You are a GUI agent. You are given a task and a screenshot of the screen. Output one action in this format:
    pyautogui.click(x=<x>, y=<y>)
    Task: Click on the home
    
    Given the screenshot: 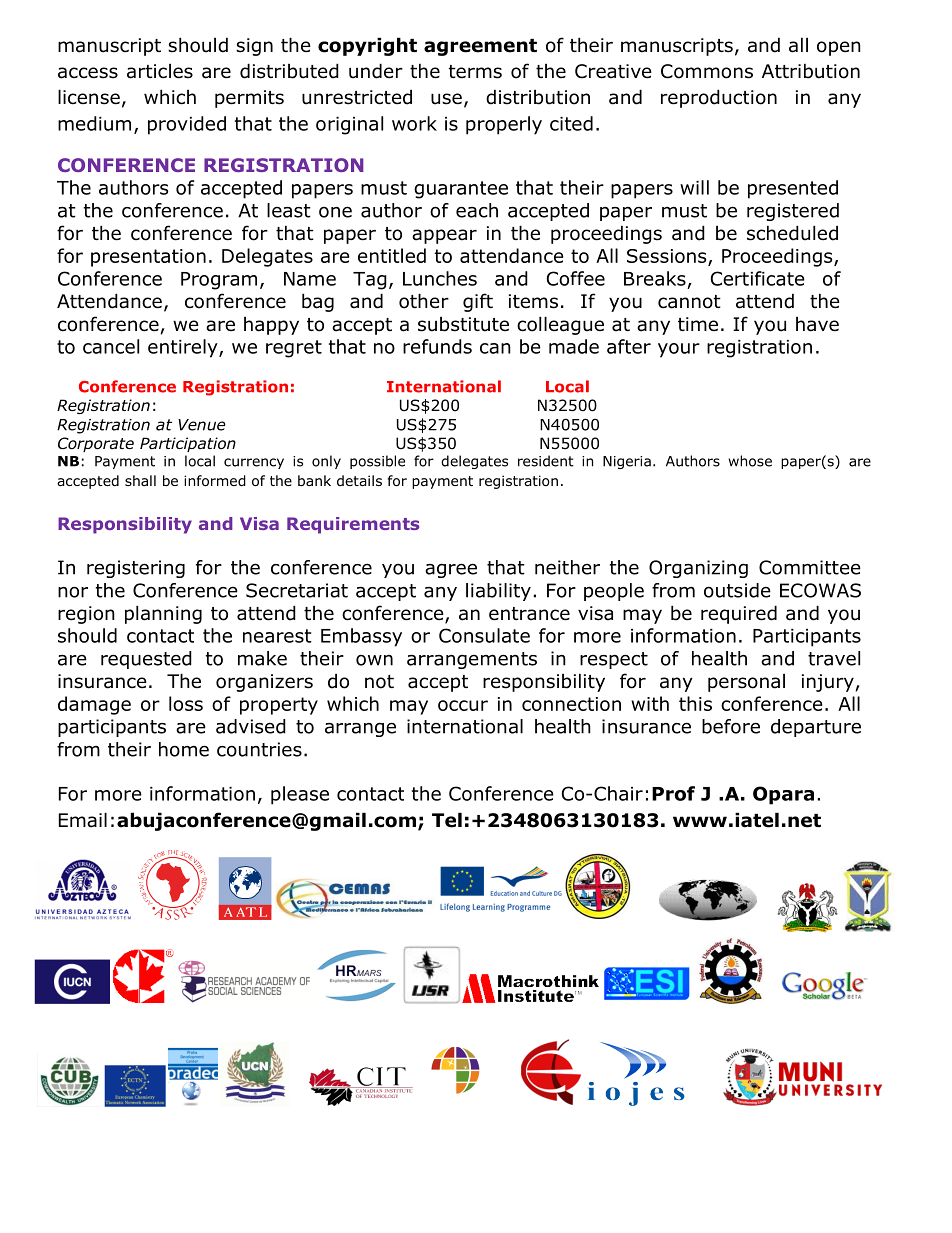 What is the action you would take?
    pyautogui.click(x=184, y=749)
